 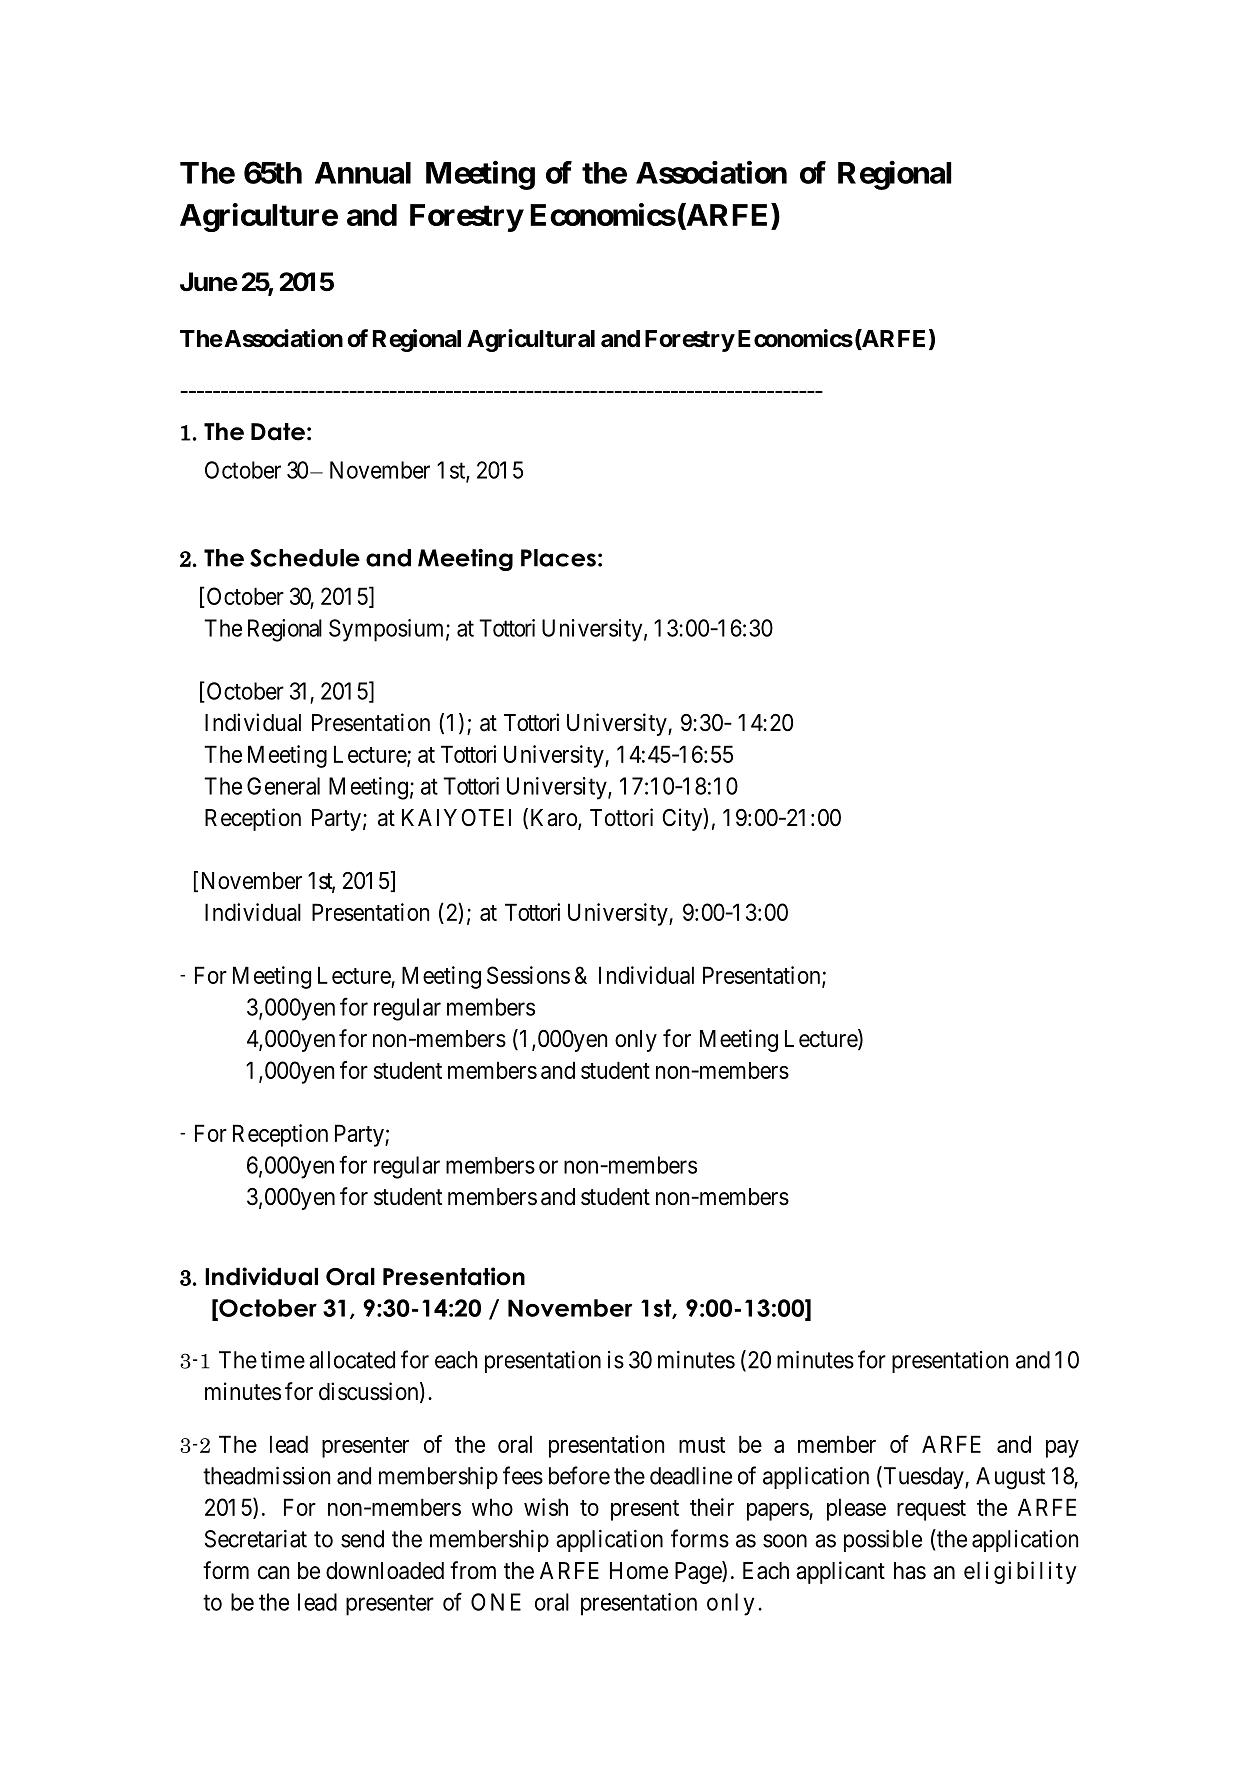 What do you see at coordinates (528, 975) in the screenshot?
I see `Sessions` at bounding box center [528, 975].
